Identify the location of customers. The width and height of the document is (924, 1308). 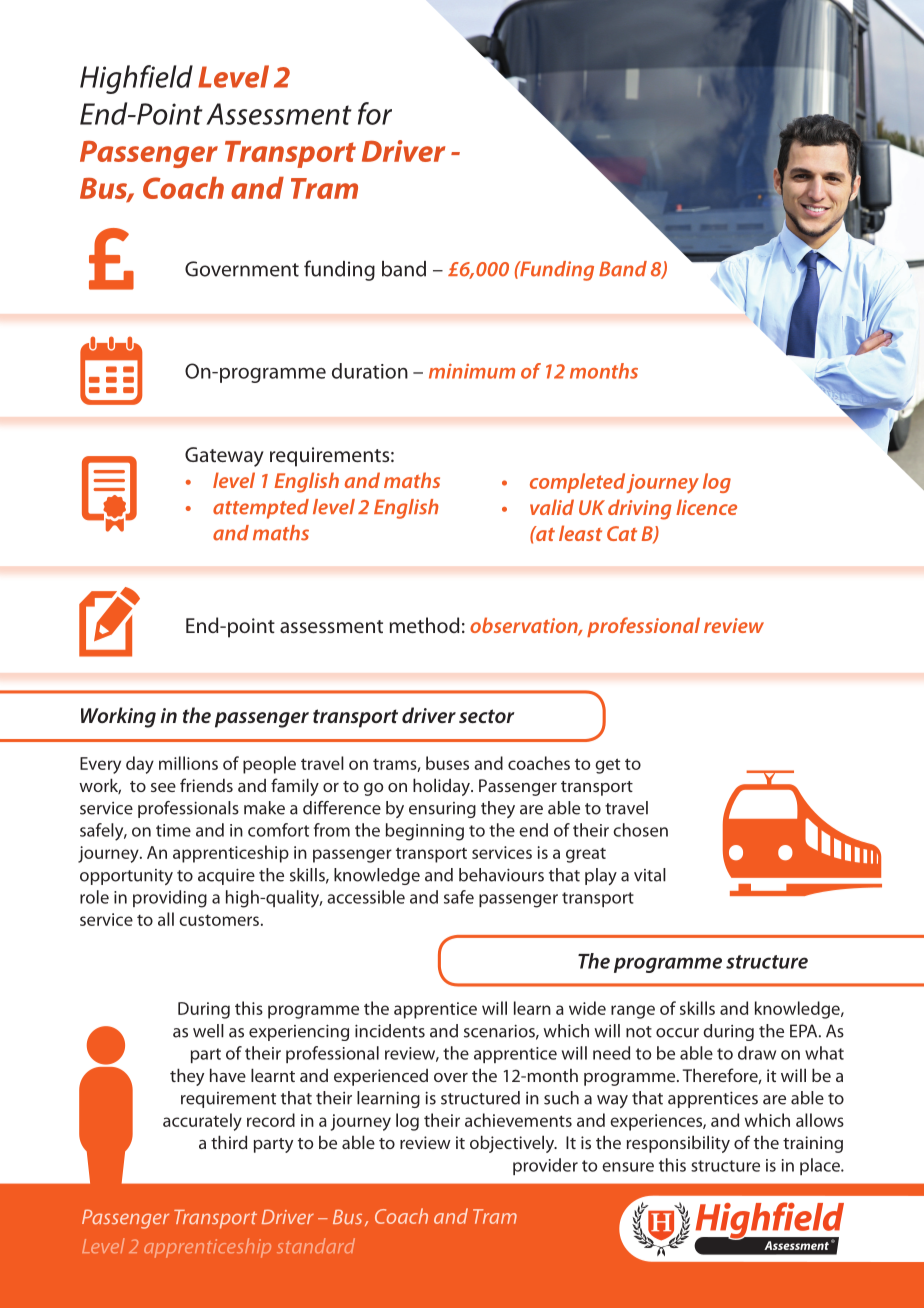
(219, 920).
